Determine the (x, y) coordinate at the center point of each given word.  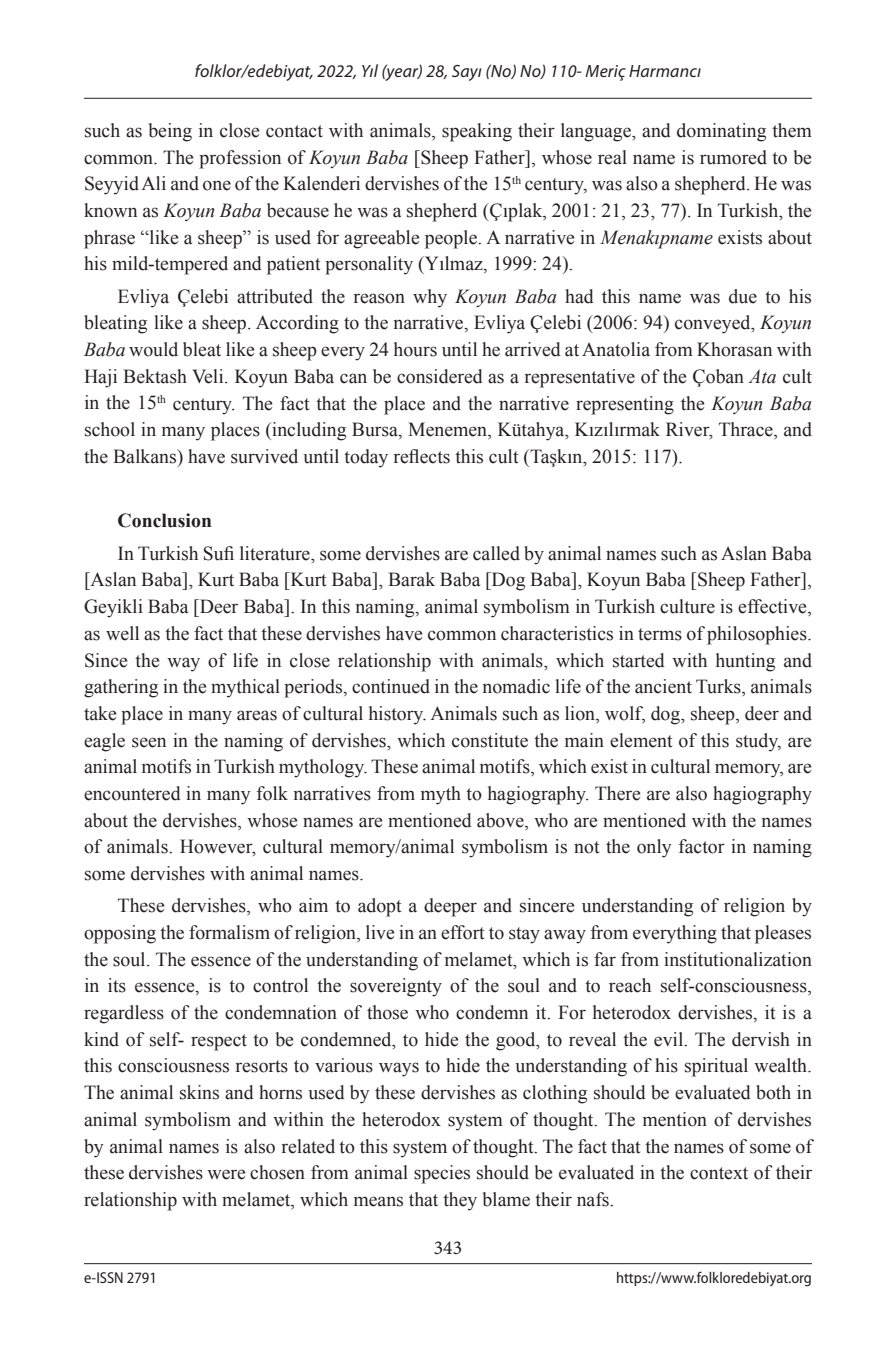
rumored (733, 157)
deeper (450, 907)
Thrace (747, 430)
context (719, 1173)
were (226, 1174)
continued (391, 686)
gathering (121, 688)
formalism (229, 932)
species (442, 1174)
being (170, 132)
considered (440, 376)
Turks (719, 687)
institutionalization (738, 959)
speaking (477, 132)
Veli (209, 376)
